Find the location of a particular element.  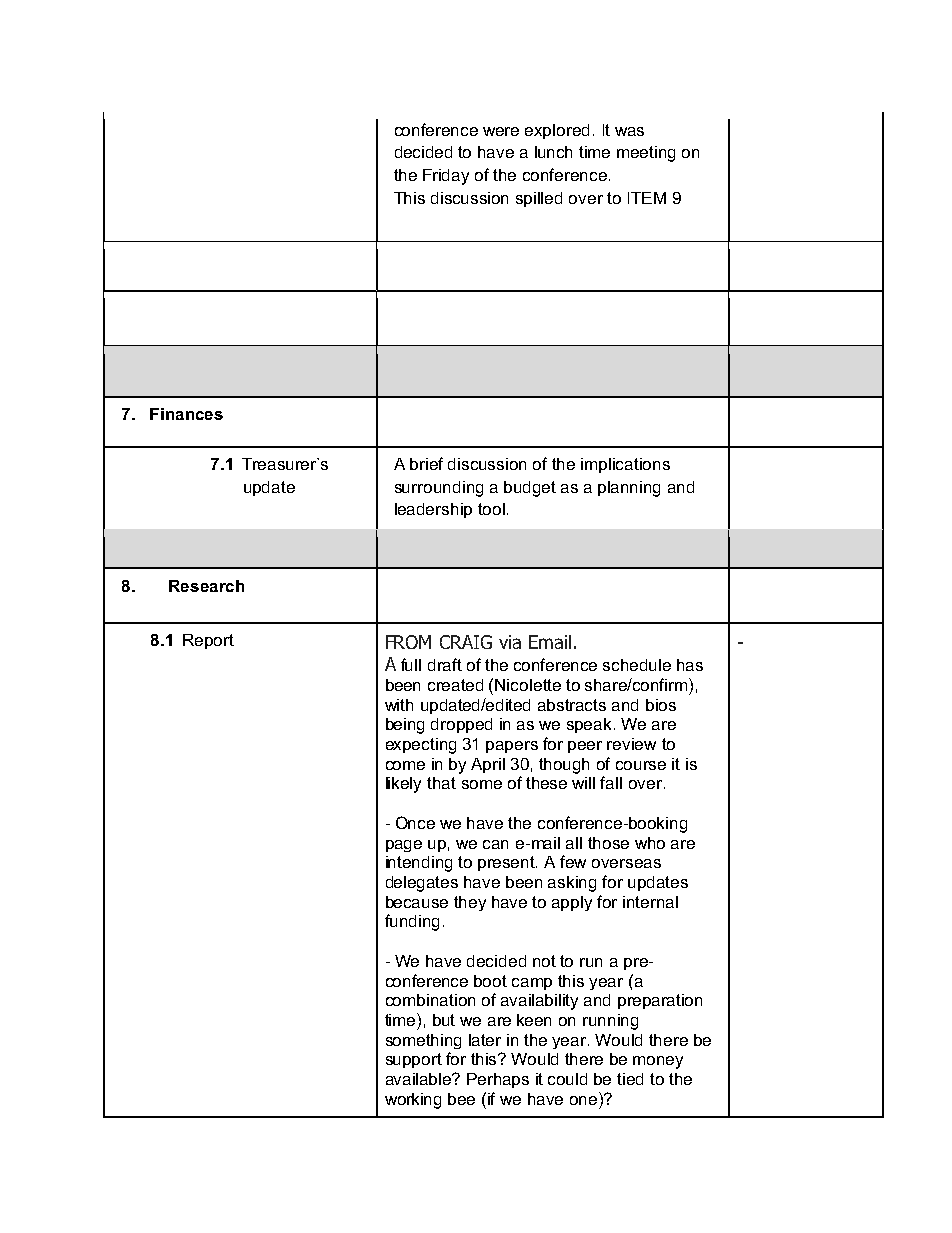

Report is located at coordinates (208, 641).
